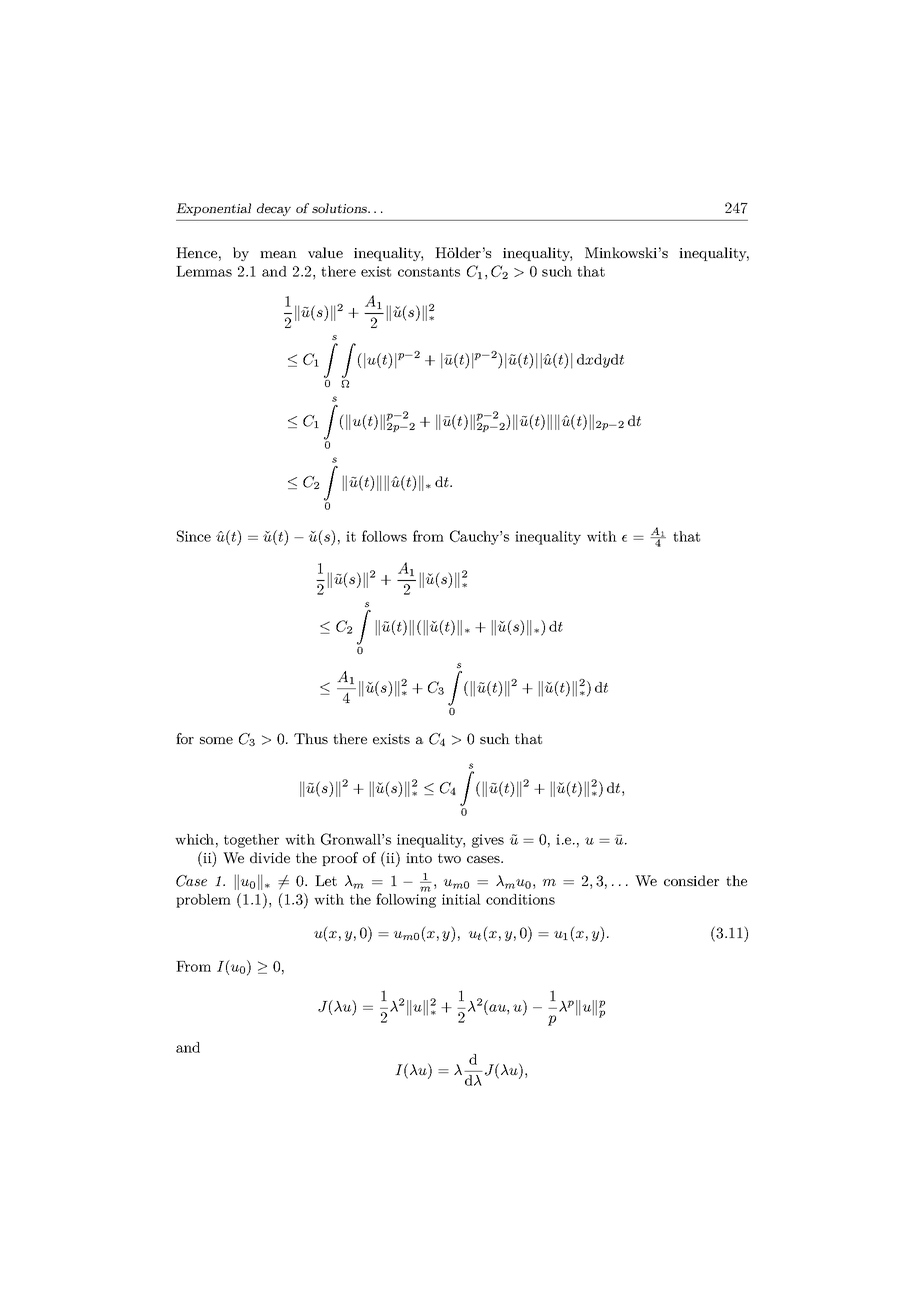 This screenshot has height=1308, width=924. What do you see at coordinates (274, 209) in the screenshot?
I see `decay` at bounding box center [274, 209].
